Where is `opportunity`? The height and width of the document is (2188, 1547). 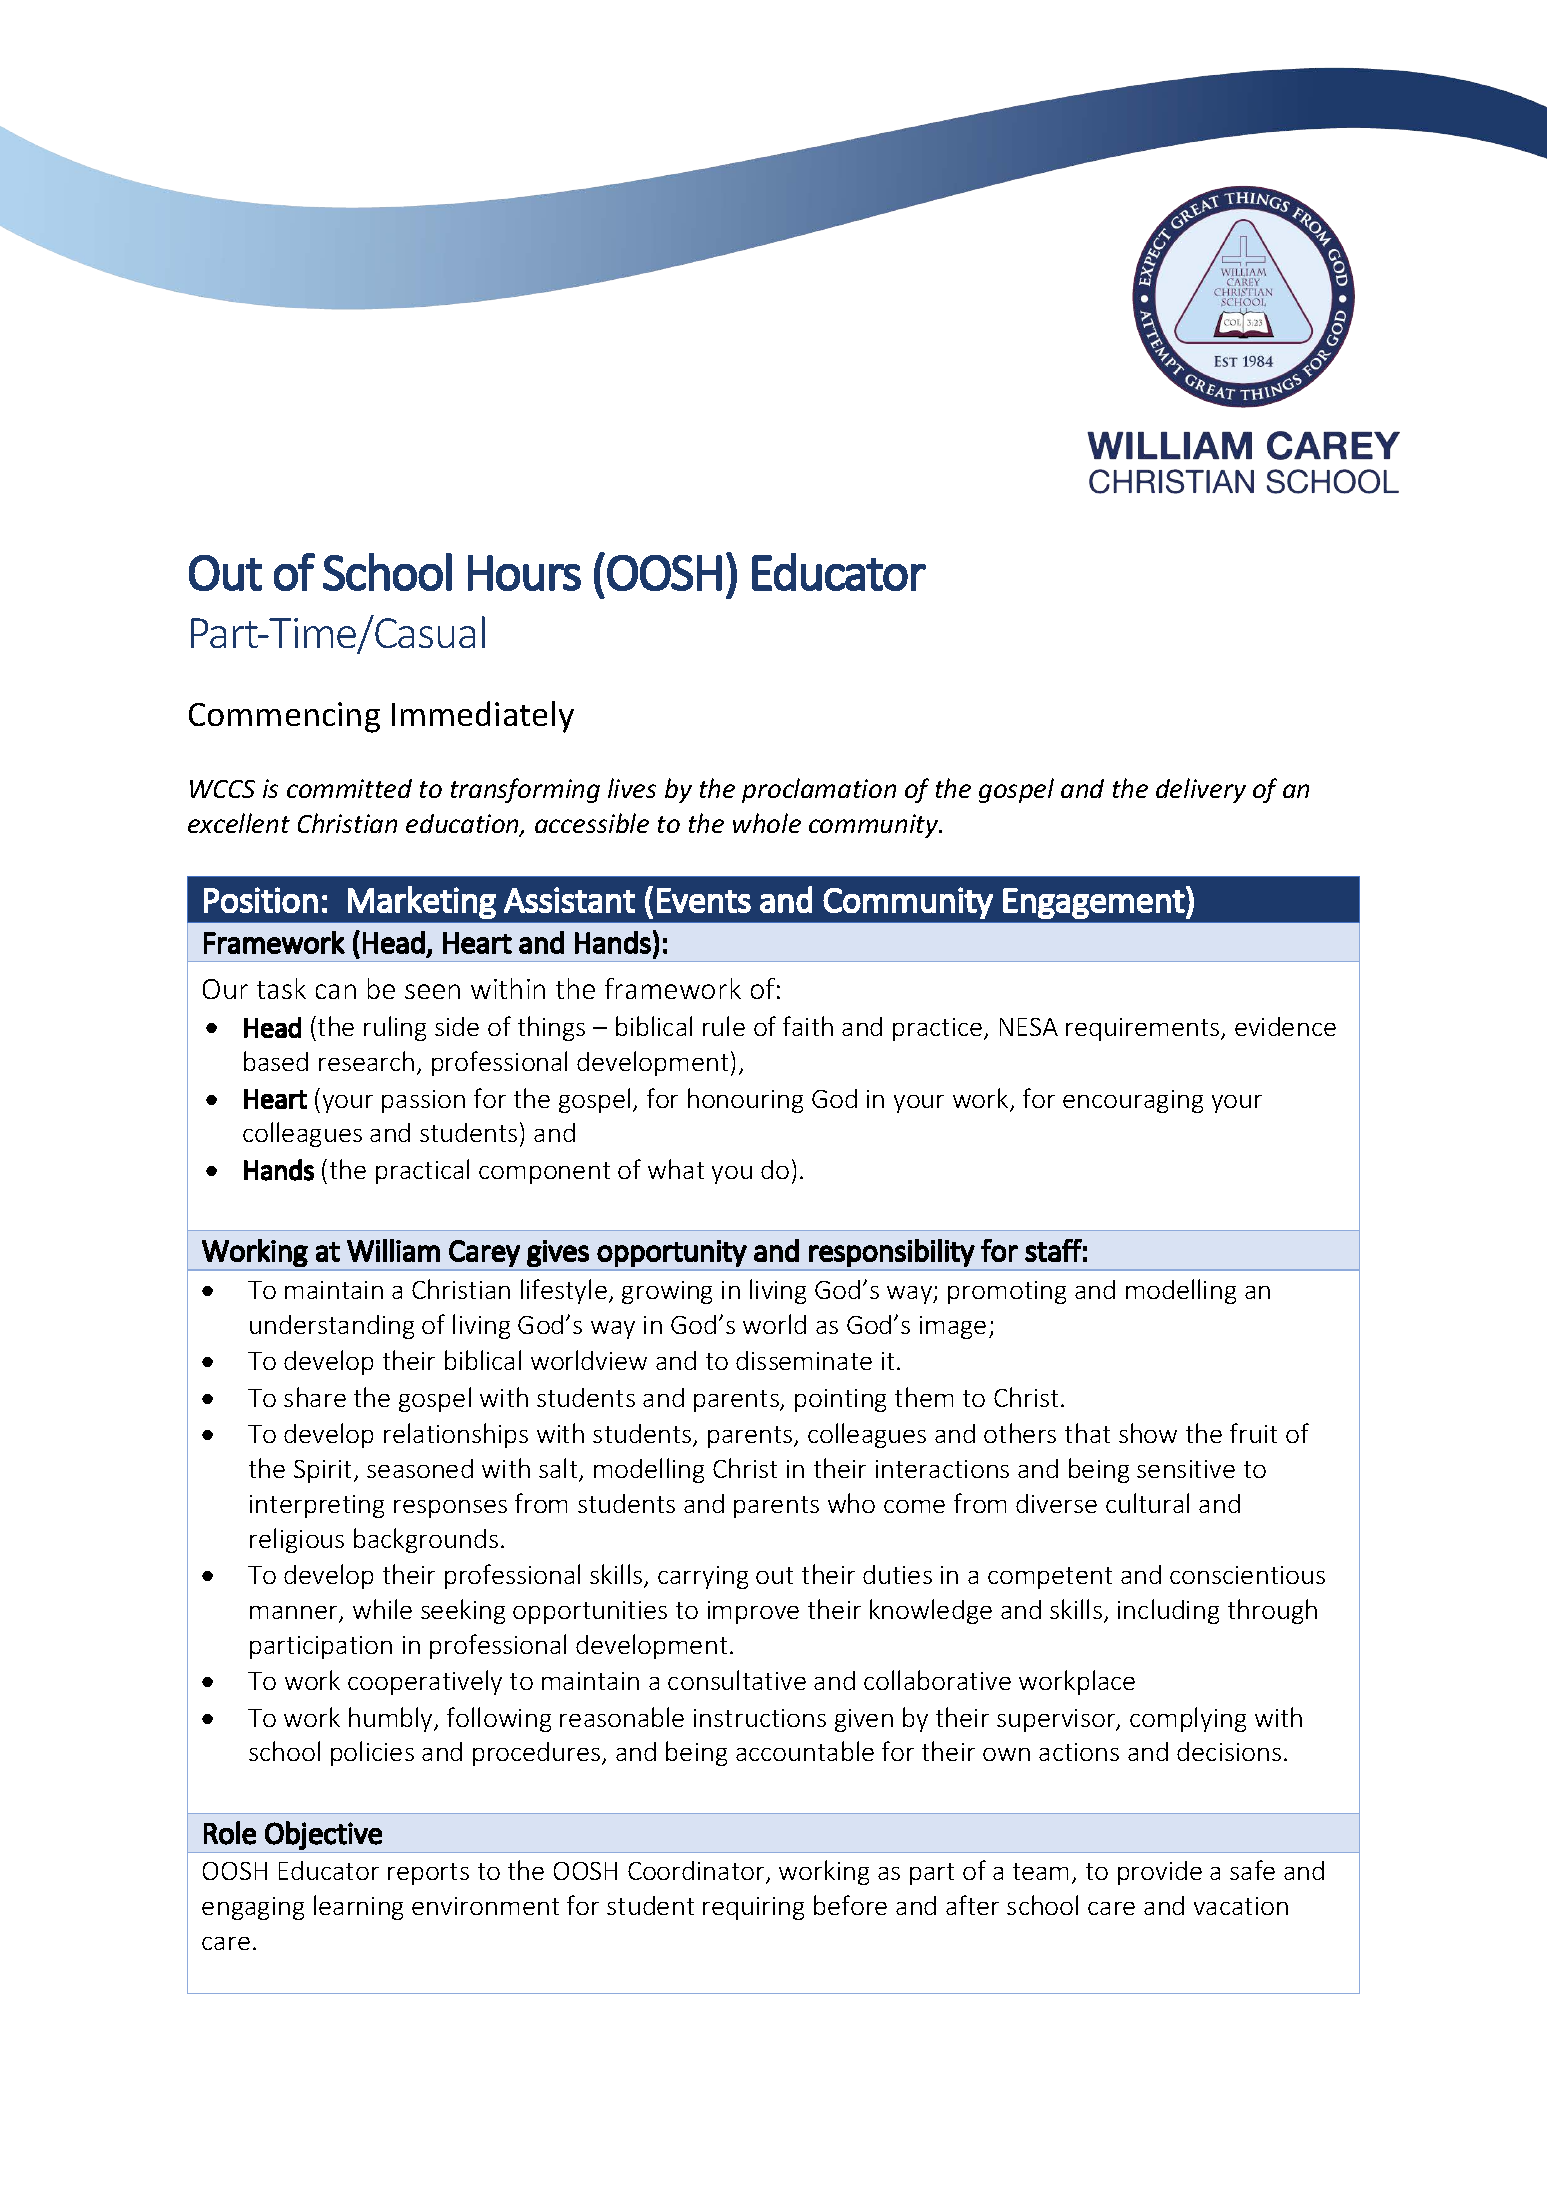 opportunity is located at coordinates (672, 1253).
